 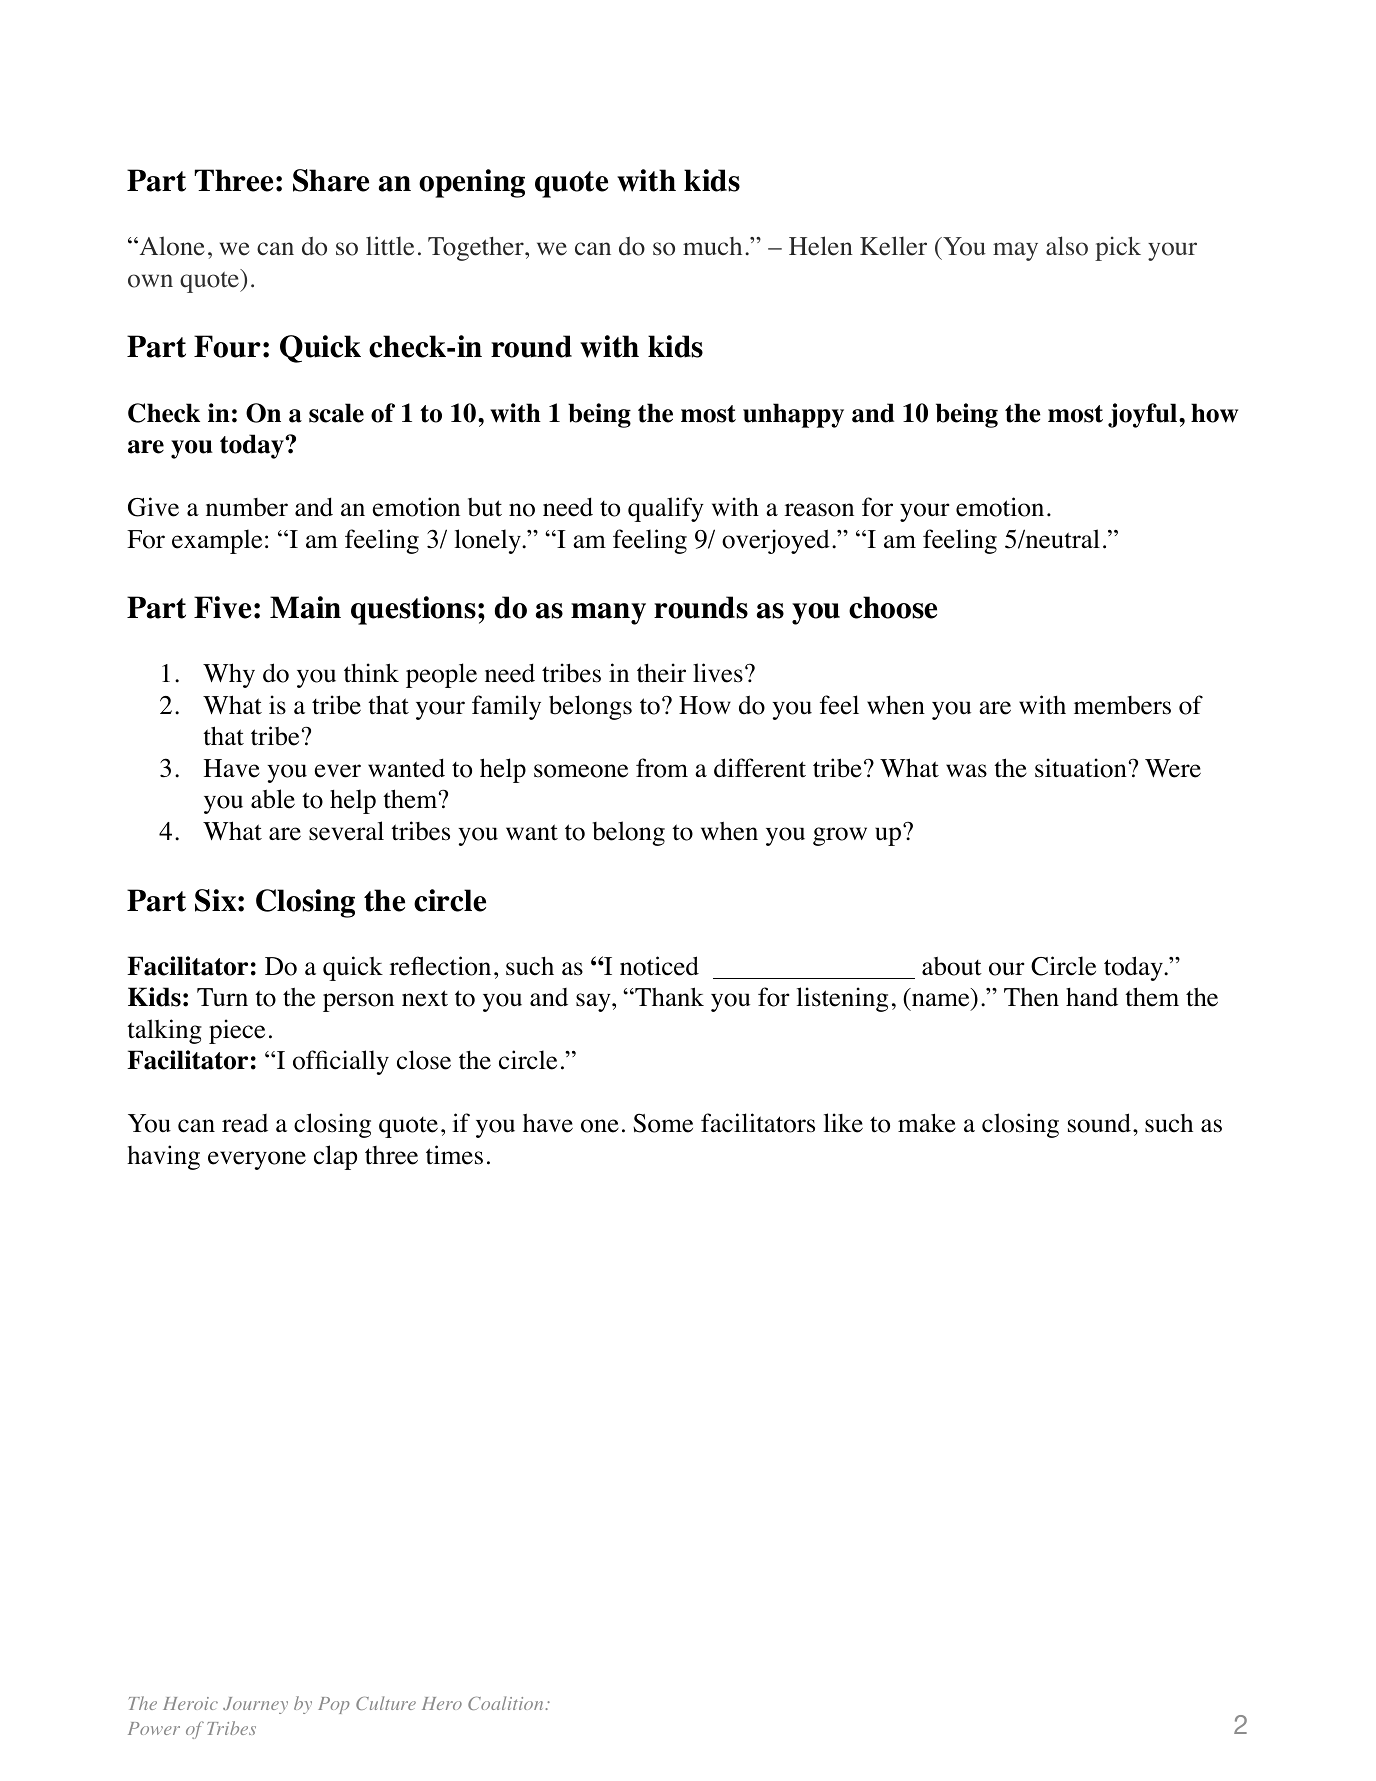 I want to click on also, so click(x=1067, y=246).
